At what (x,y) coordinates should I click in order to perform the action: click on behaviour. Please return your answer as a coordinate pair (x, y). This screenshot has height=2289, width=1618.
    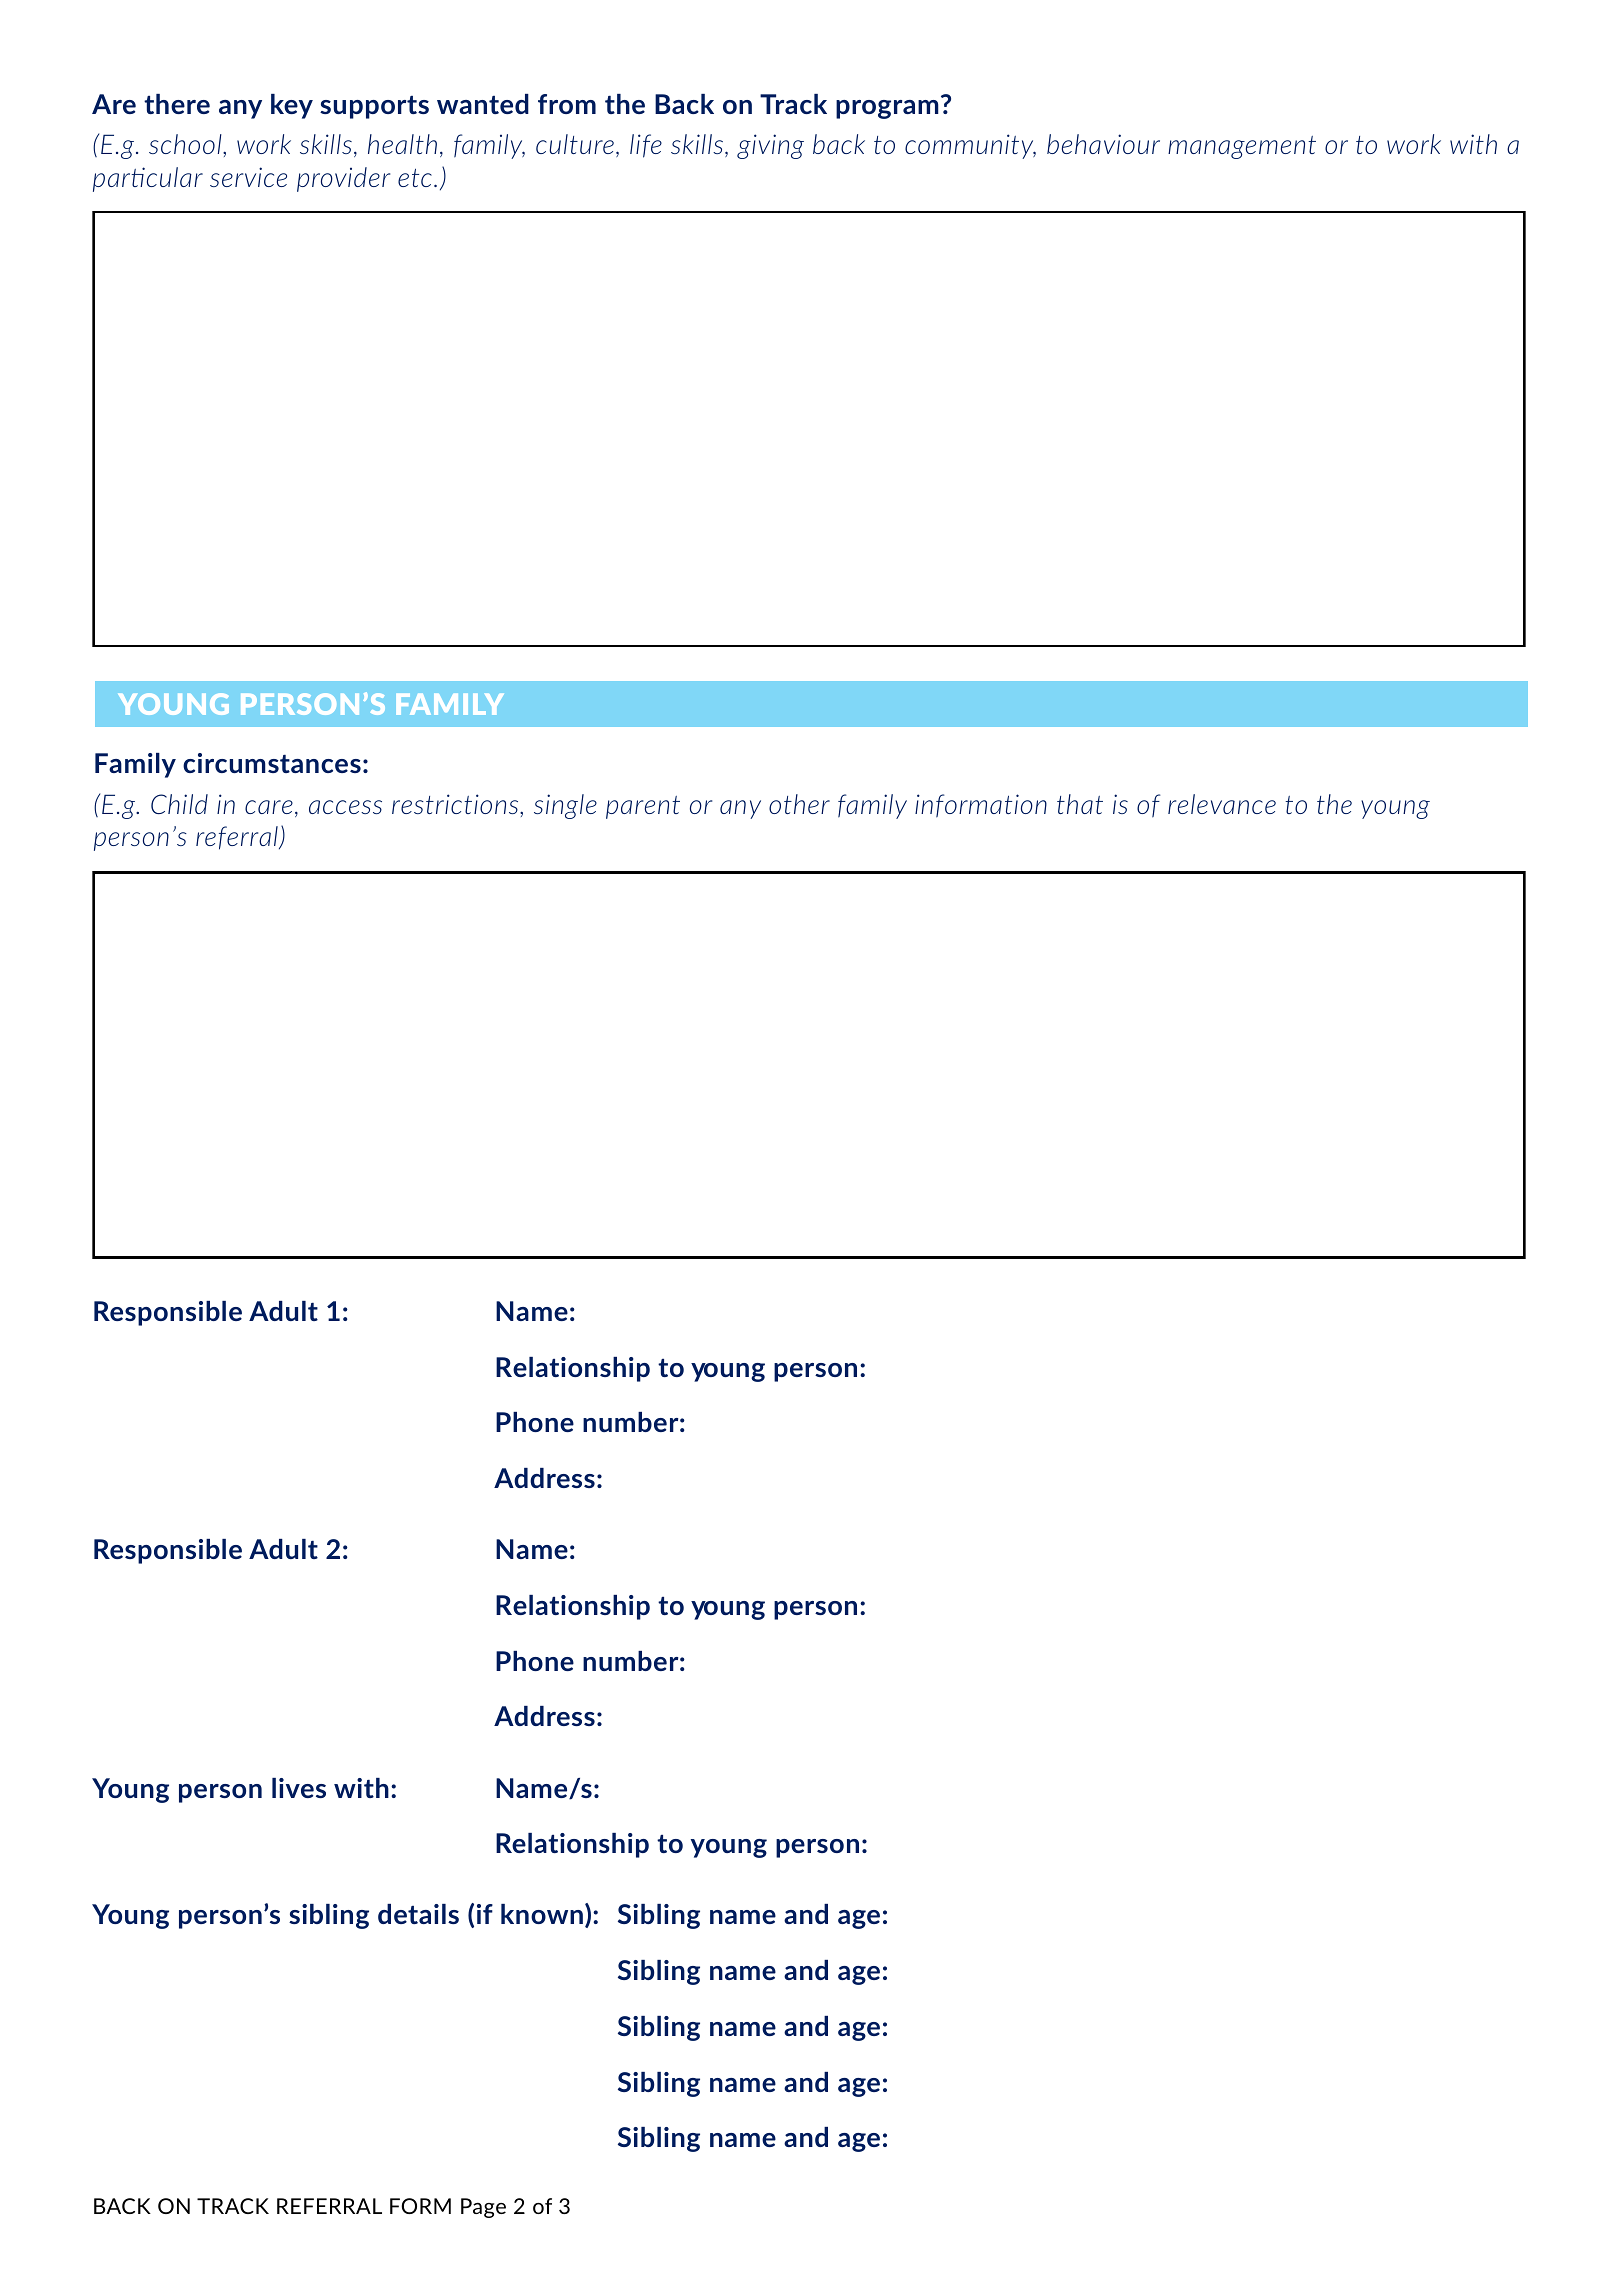
    Looking at the image, I should click on (1103, 144).
